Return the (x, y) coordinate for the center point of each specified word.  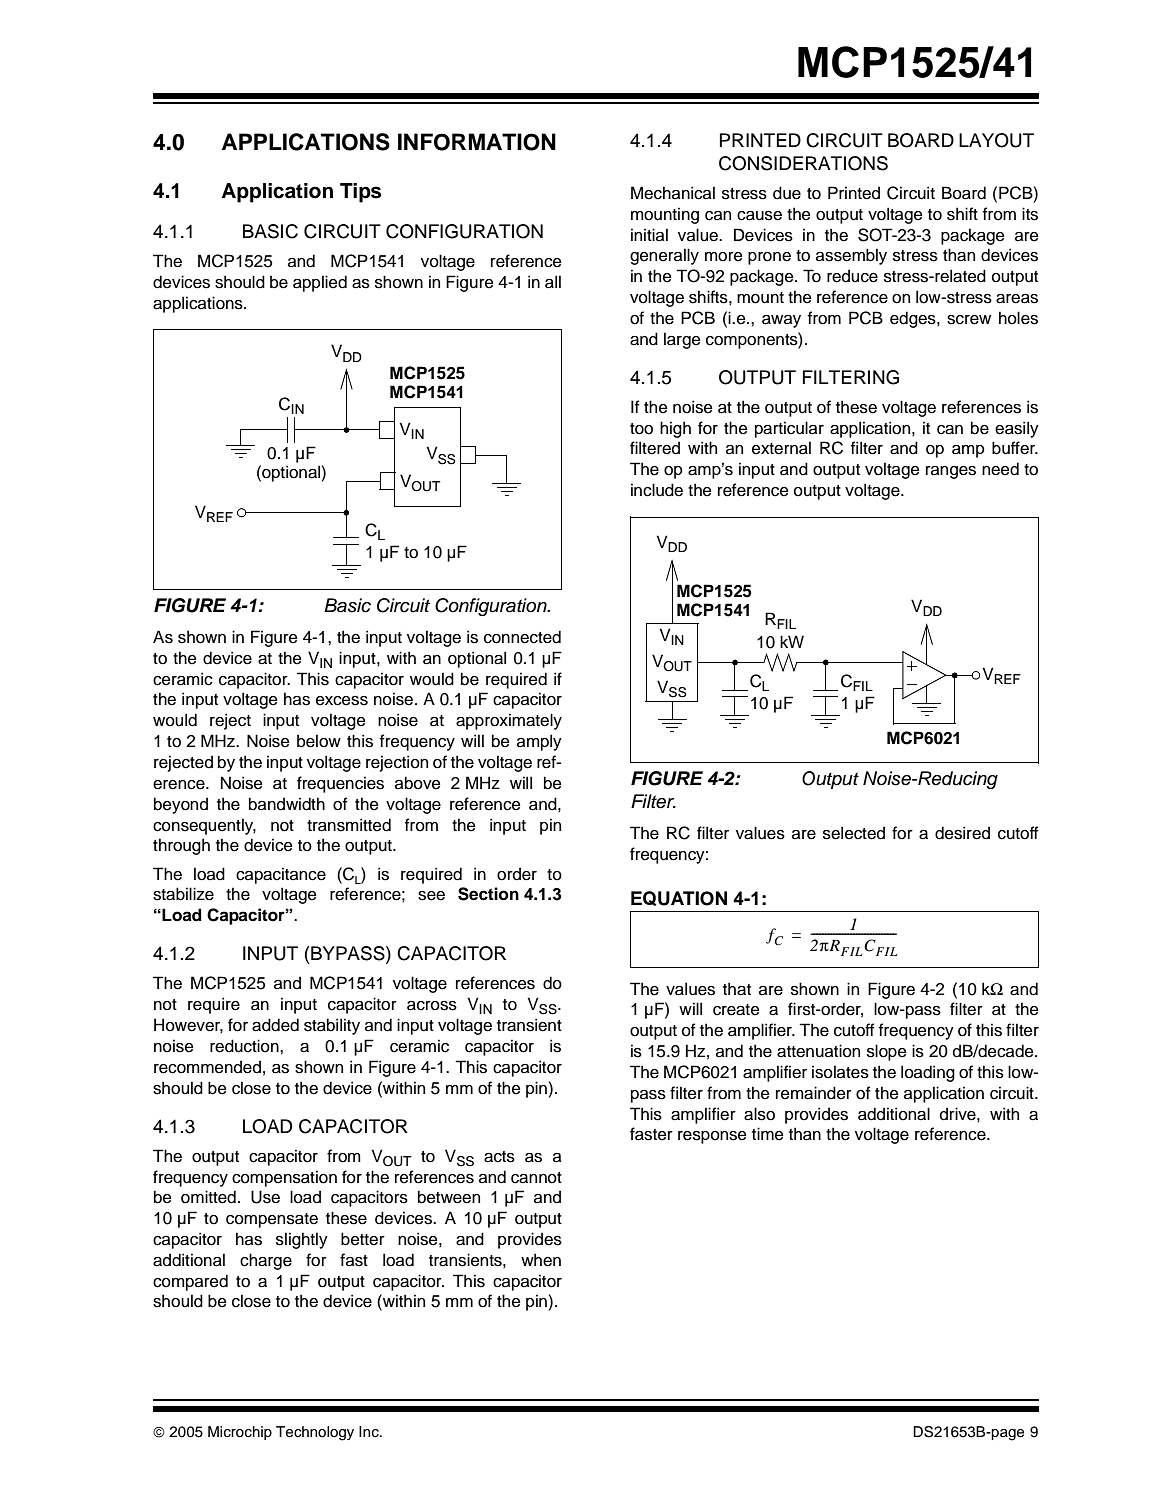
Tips (360, 193)
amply (539, 742)
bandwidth (287, 804)
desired (962, 833)
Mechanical (673, 193)
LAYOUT (996, 140)
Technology (315, 1433)
